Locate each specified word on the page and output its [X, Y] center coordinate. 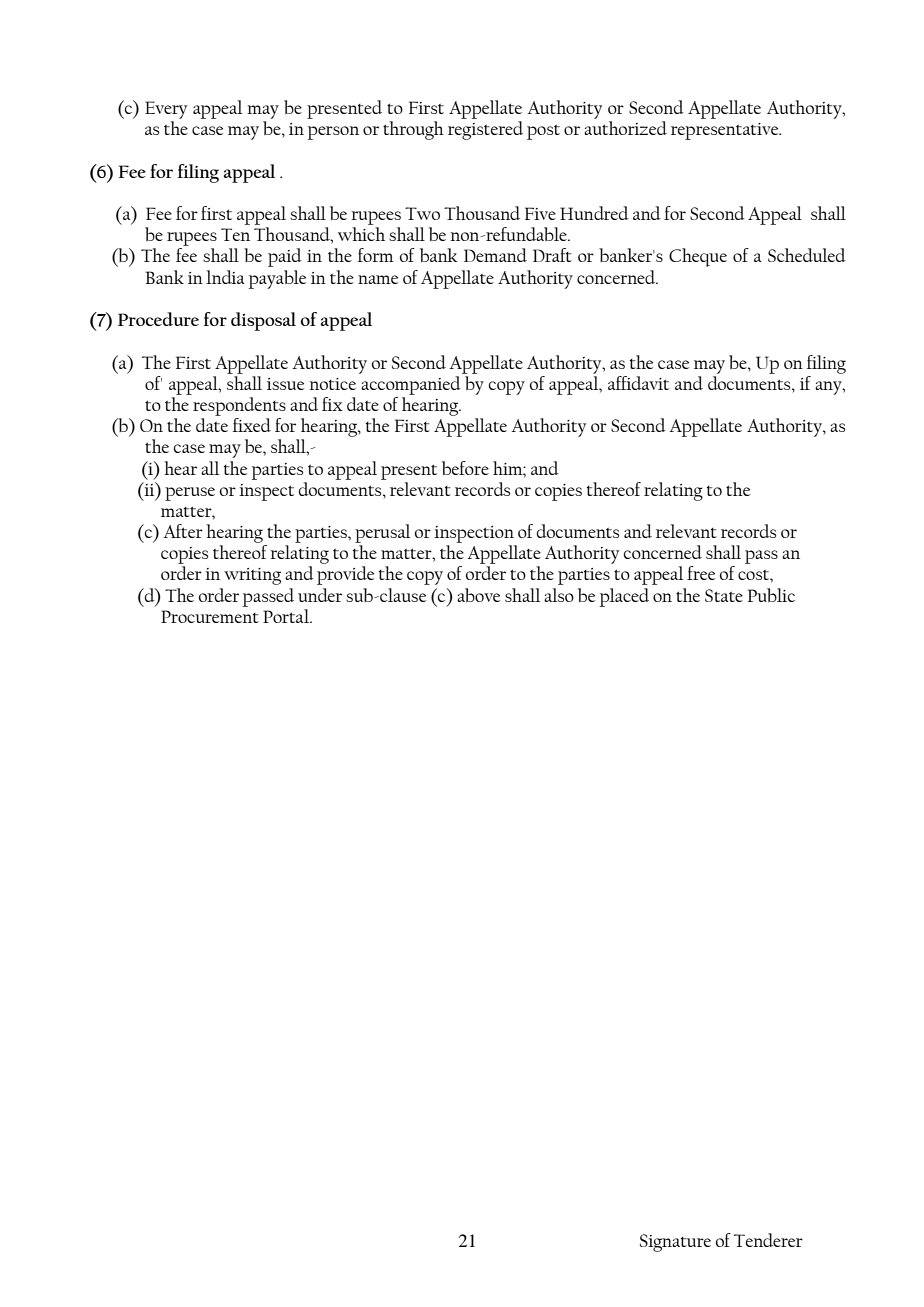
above [478, 595]
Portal [287, 616]
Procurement [210, 616]
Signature [675, 1243]
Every [166, 110]
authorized [625, 128]
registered [485, 130]
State [724, 595]
